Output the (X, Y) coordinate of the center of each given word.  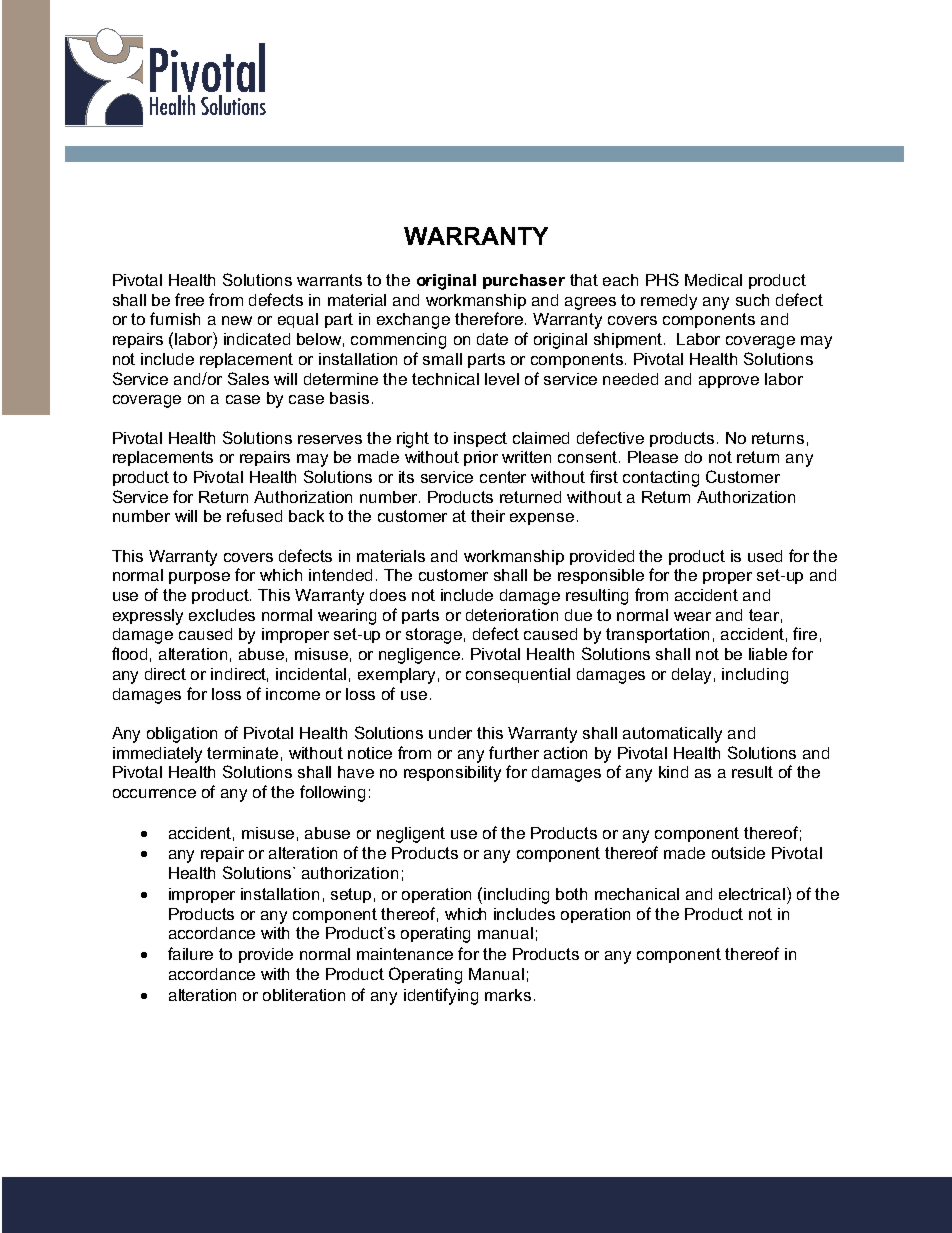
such (752, 300)
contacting (661, 479)
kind (673, 772)
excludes (222, 615)
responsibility (452, 774)
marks (508, 995)
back (306, 516)
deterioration (512, 615)
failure (190, 953)
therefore (490, 318)
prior (481, 458)
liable (768, 654)
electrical (753, 893)
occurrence (154, 793)
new (237, 320)
